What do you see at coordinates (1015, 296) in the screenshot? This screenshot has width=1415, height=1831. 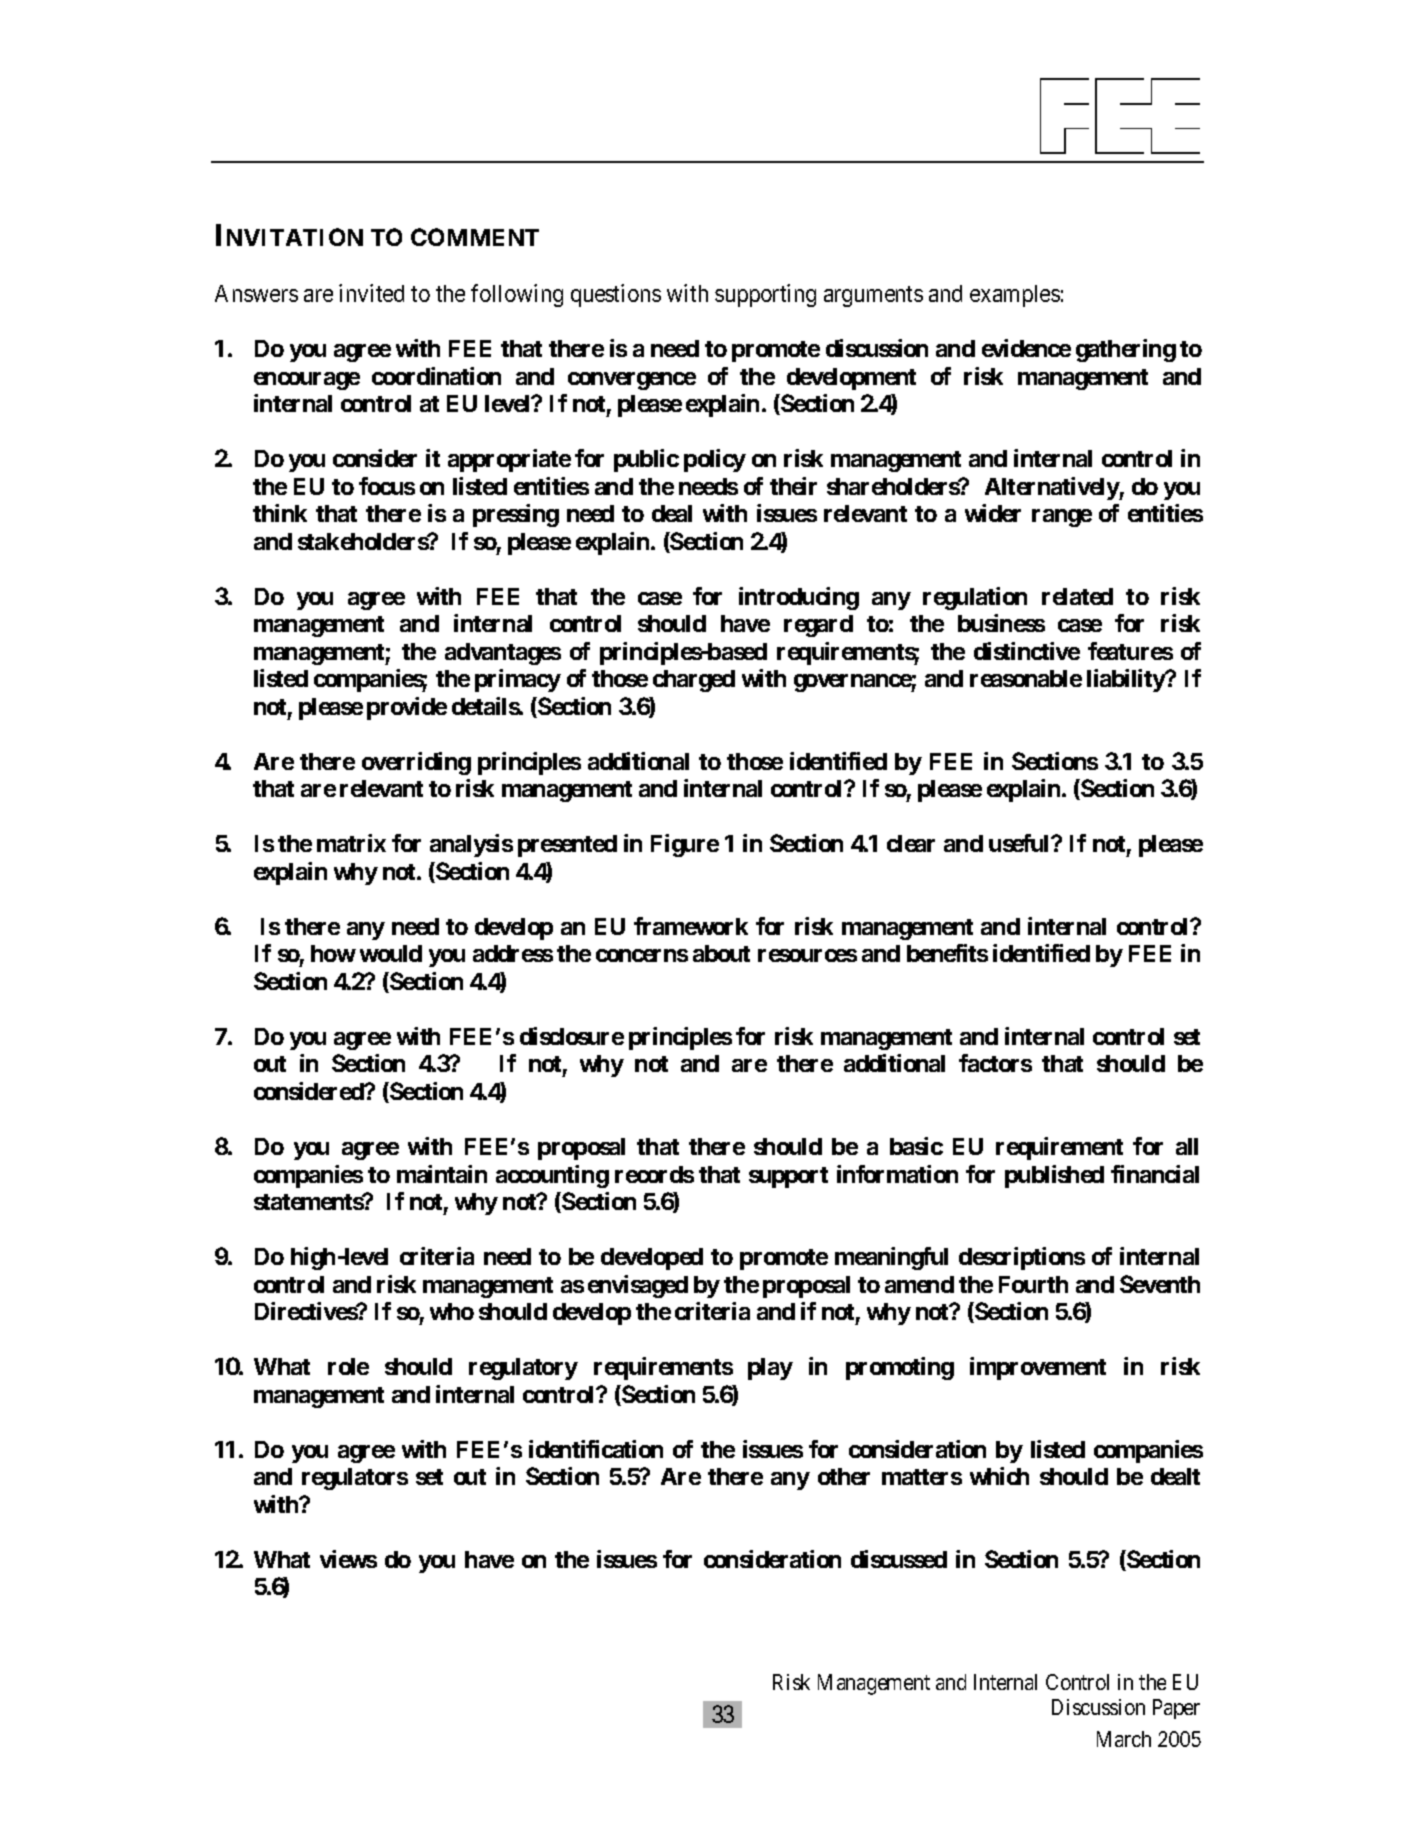 I see `examples` at bounding box center [1015, 296].
